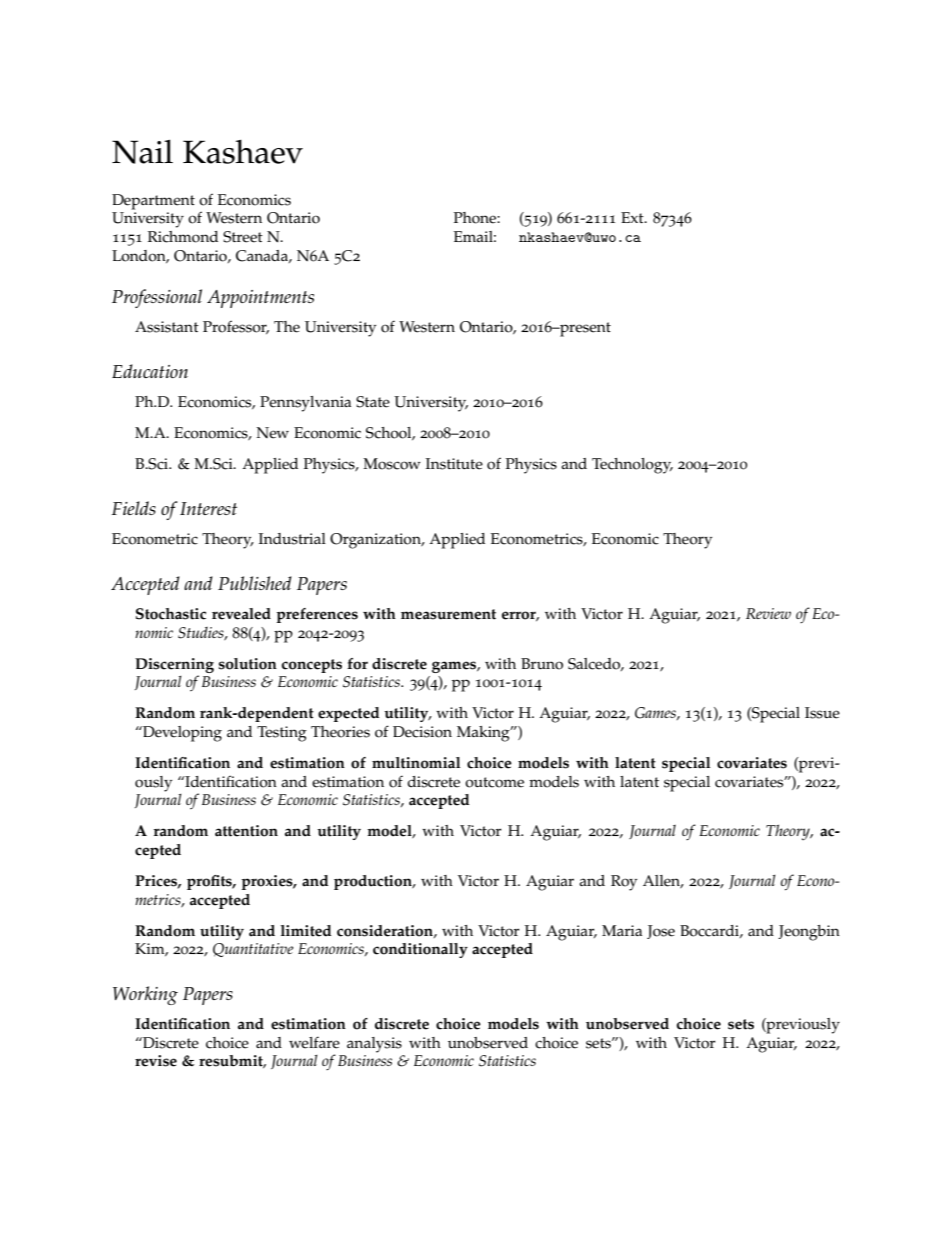  Describe the element at coordinates (448, 614) in the screenshot. I see `measurement` at that location.
